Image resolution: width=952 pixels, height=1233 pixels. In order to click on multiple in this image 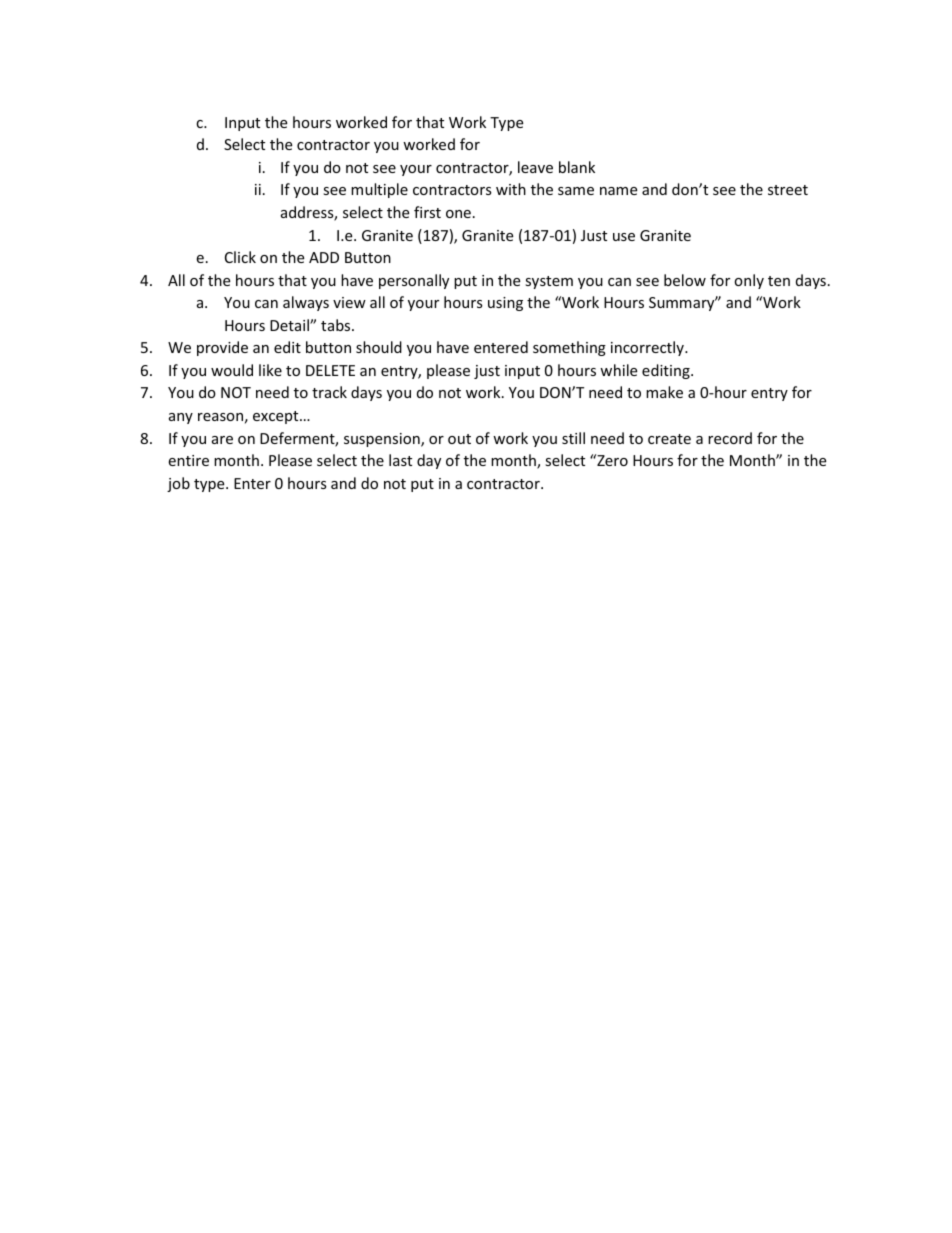, I will do `click(379, 190)`.
